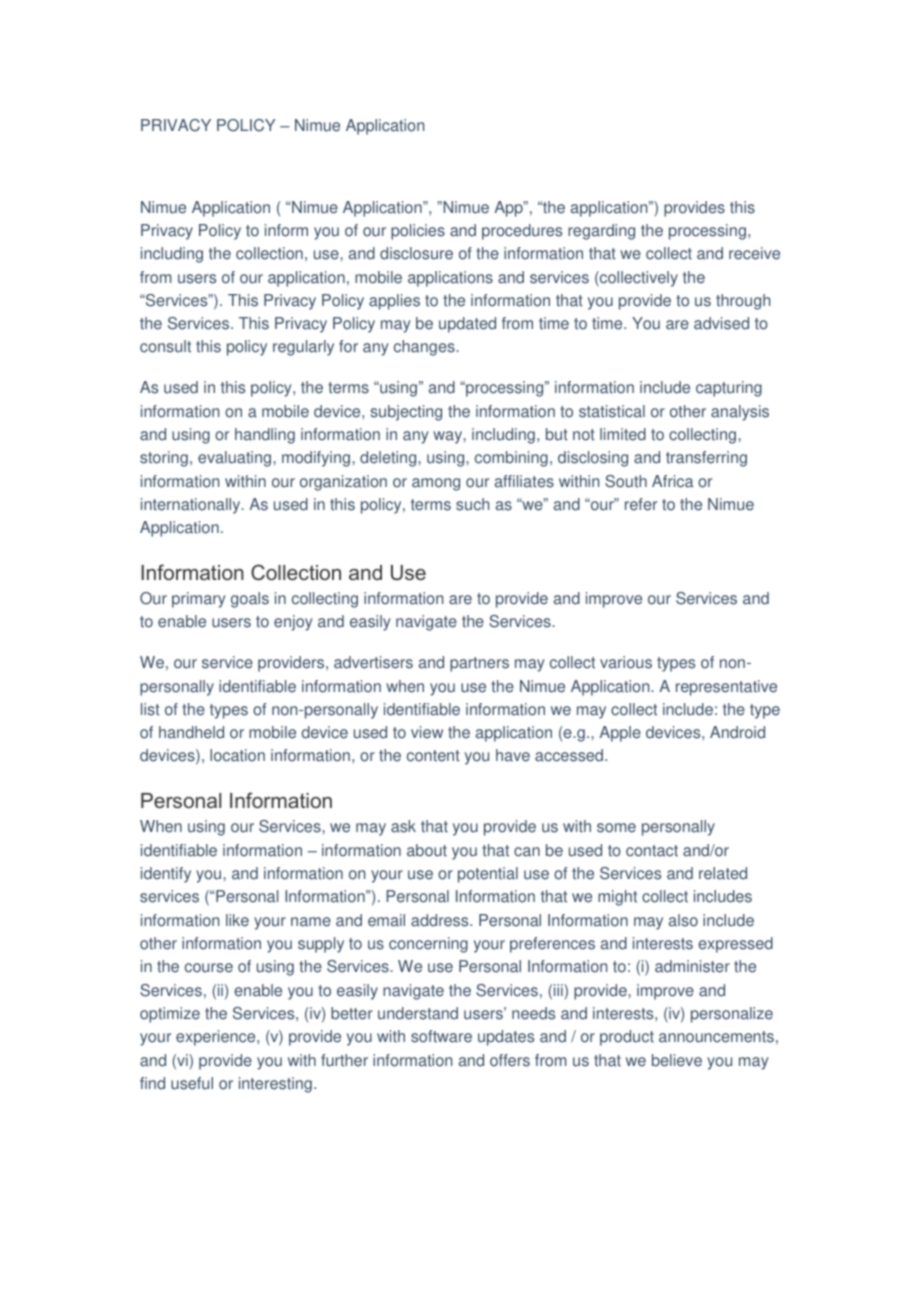 This page has height=1309, width=924. Describe the element at coordinates (754, 253) in the page. I see `receive` at that location.
